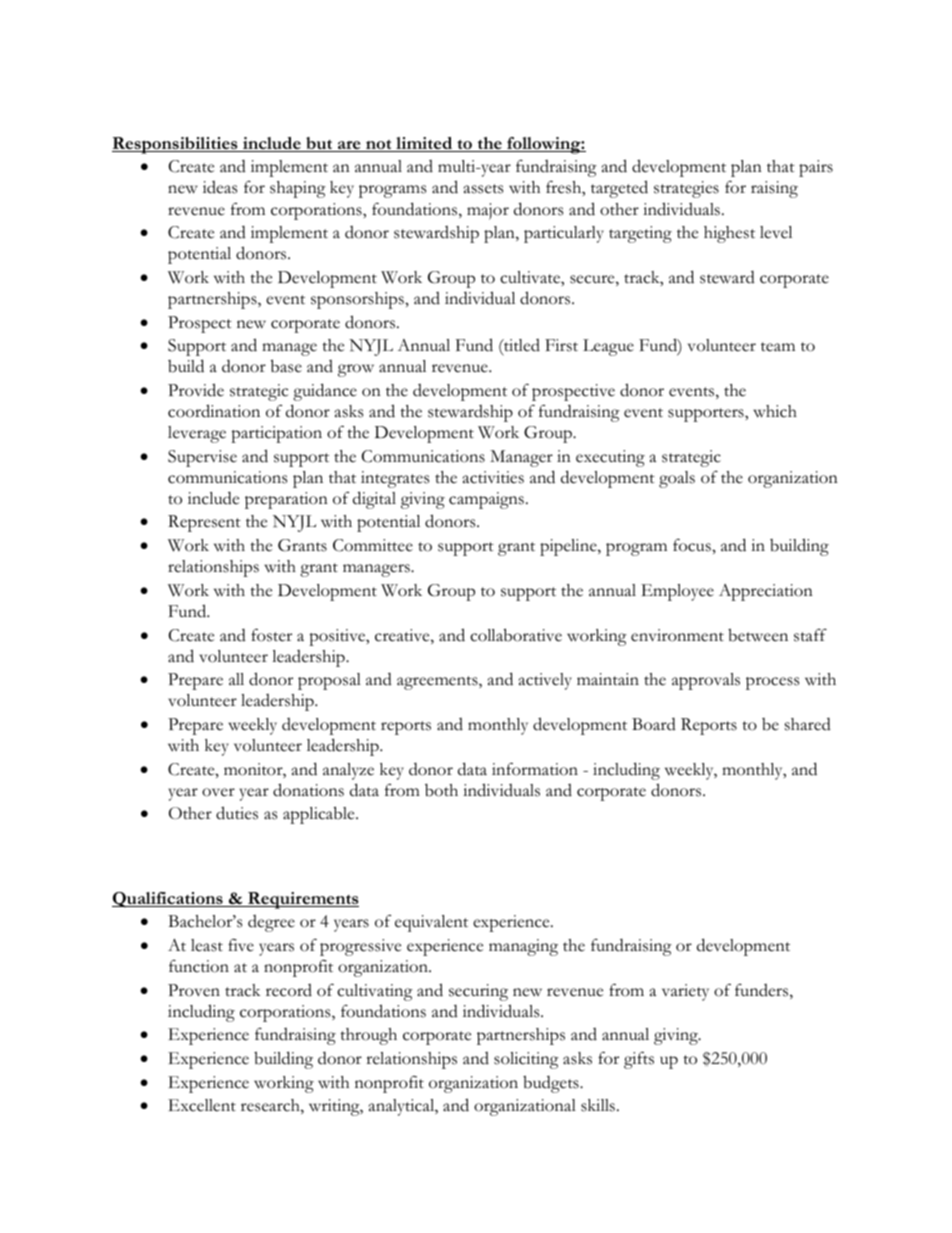 The height and width of the image is (1233, 952). What do you see at coordinates (677, 479) in the image?
I see `goals` at bounding box center [677, 479].
